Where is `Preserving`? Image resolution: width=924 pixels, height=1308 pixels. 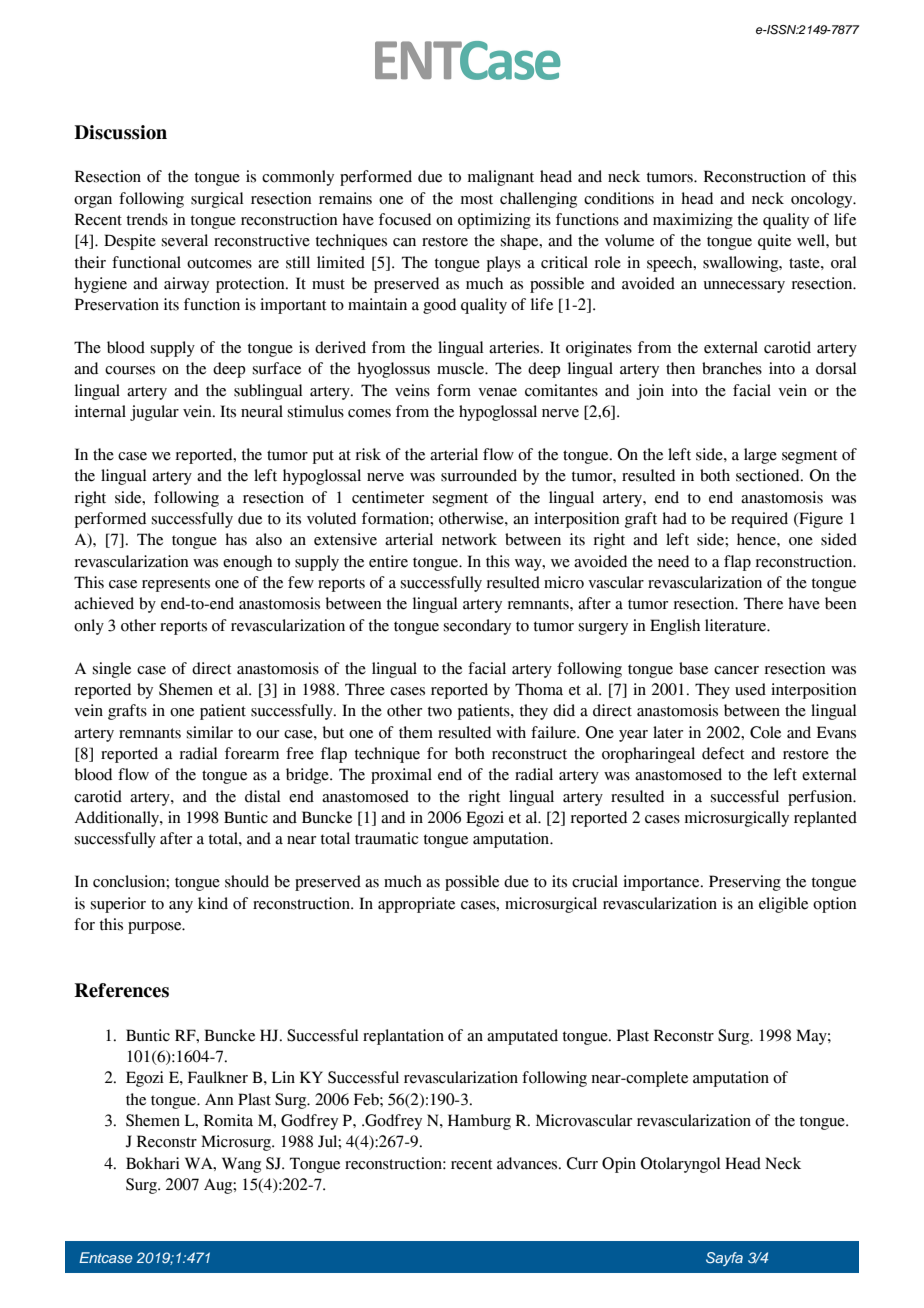
Preserving is located at coordinates (745, 883).
